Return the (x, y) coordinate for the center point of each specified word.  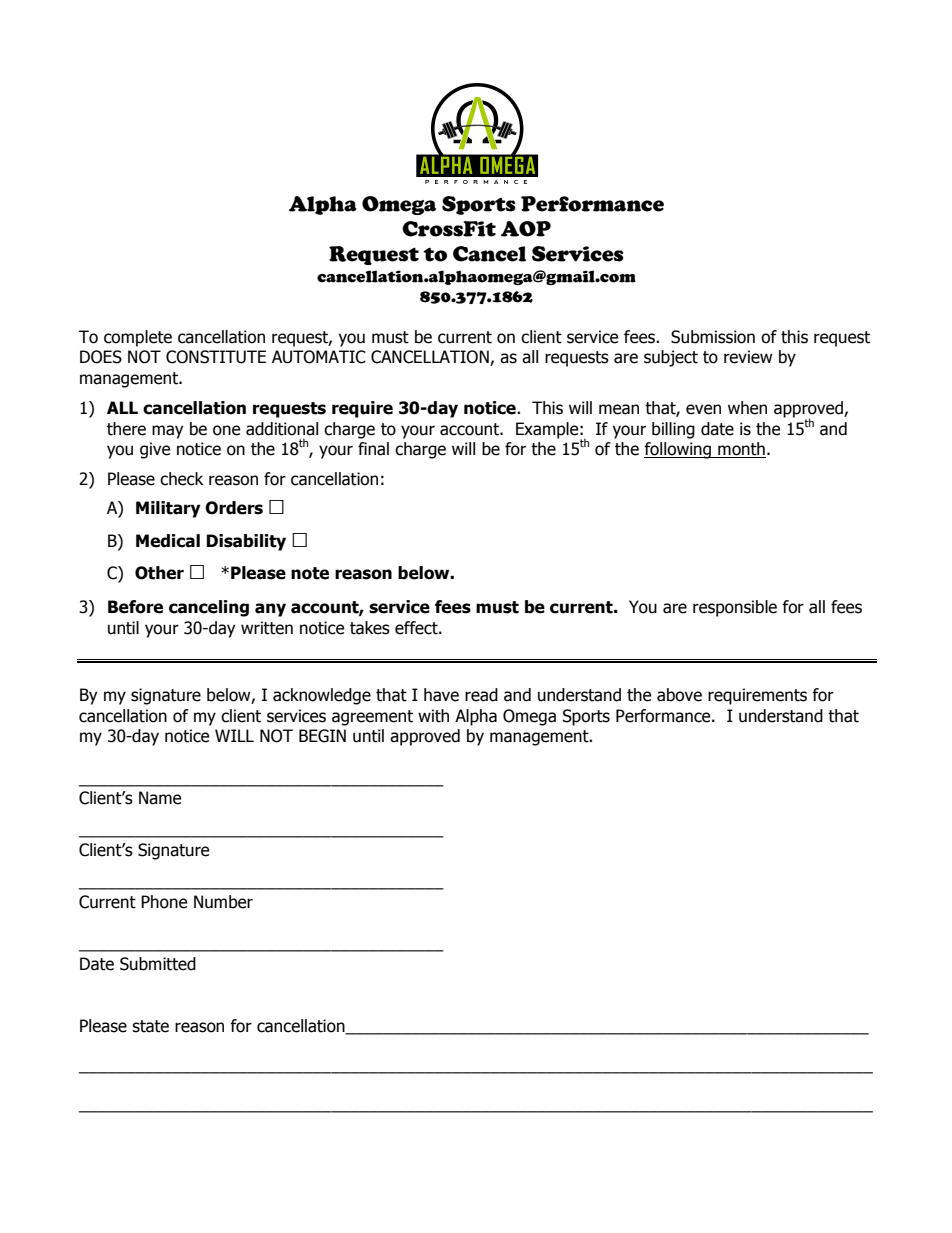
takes (370, 628)
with (433, 716)
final (373, 449)
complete (138, 338)
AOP (526, 229)
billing (673, 430)
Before (135, 607)
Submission (713, 337)
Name (160, 798)
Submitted (158, 964)
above (679, 695)
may (167, 432)
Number (223, 902)
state (150, 1026)
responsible (735, 608)
